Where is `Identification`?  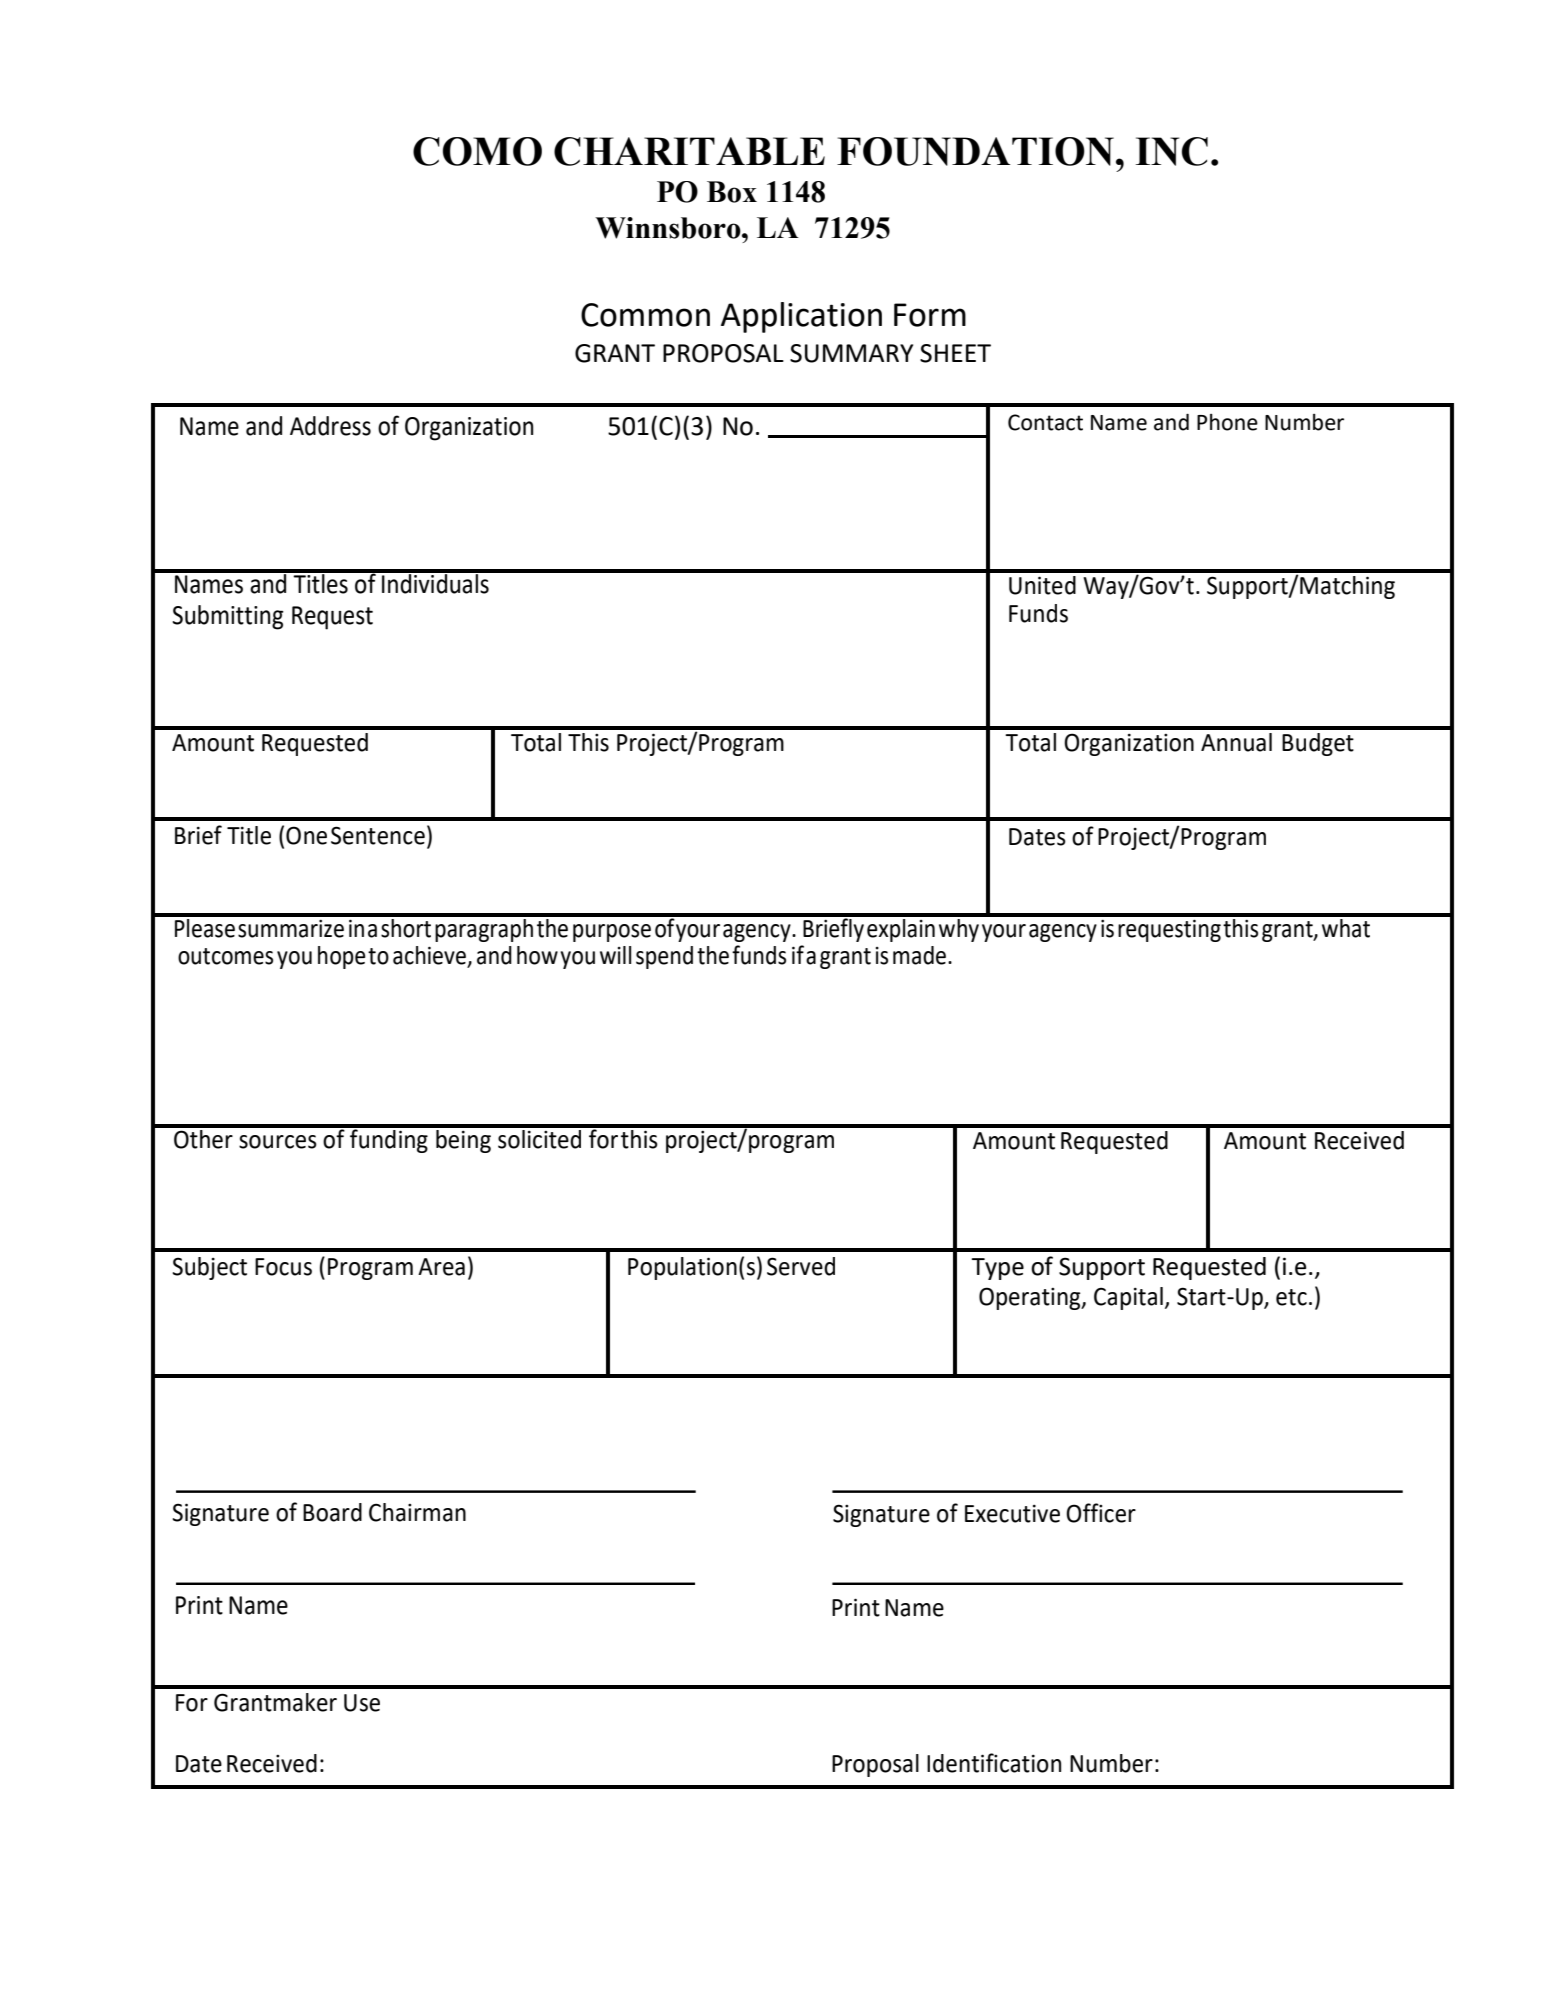 Identification is located at coordinates (994, 1763).
